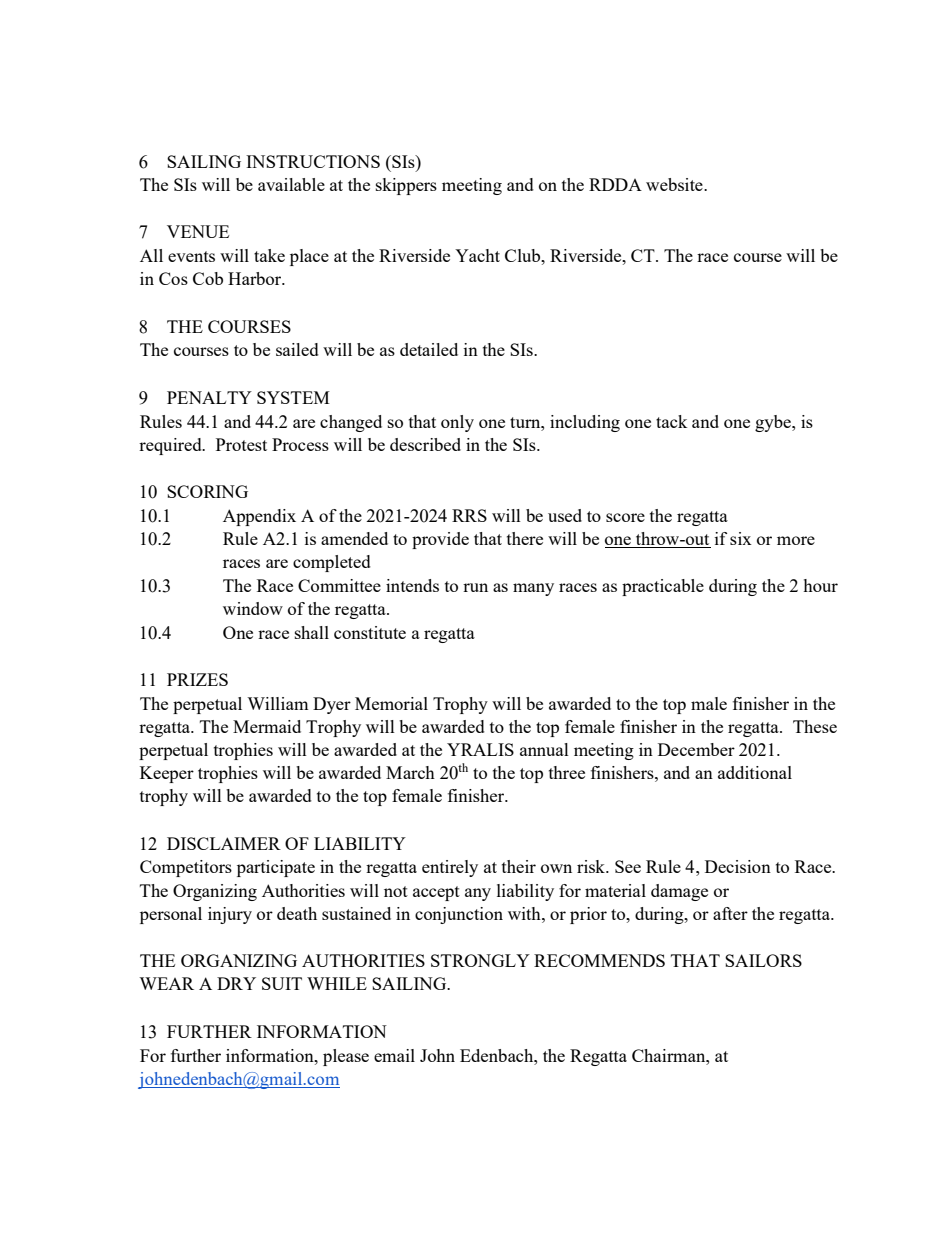  Describe the element at coordinates (671, 421) in the page. I see `tack` at that location.
